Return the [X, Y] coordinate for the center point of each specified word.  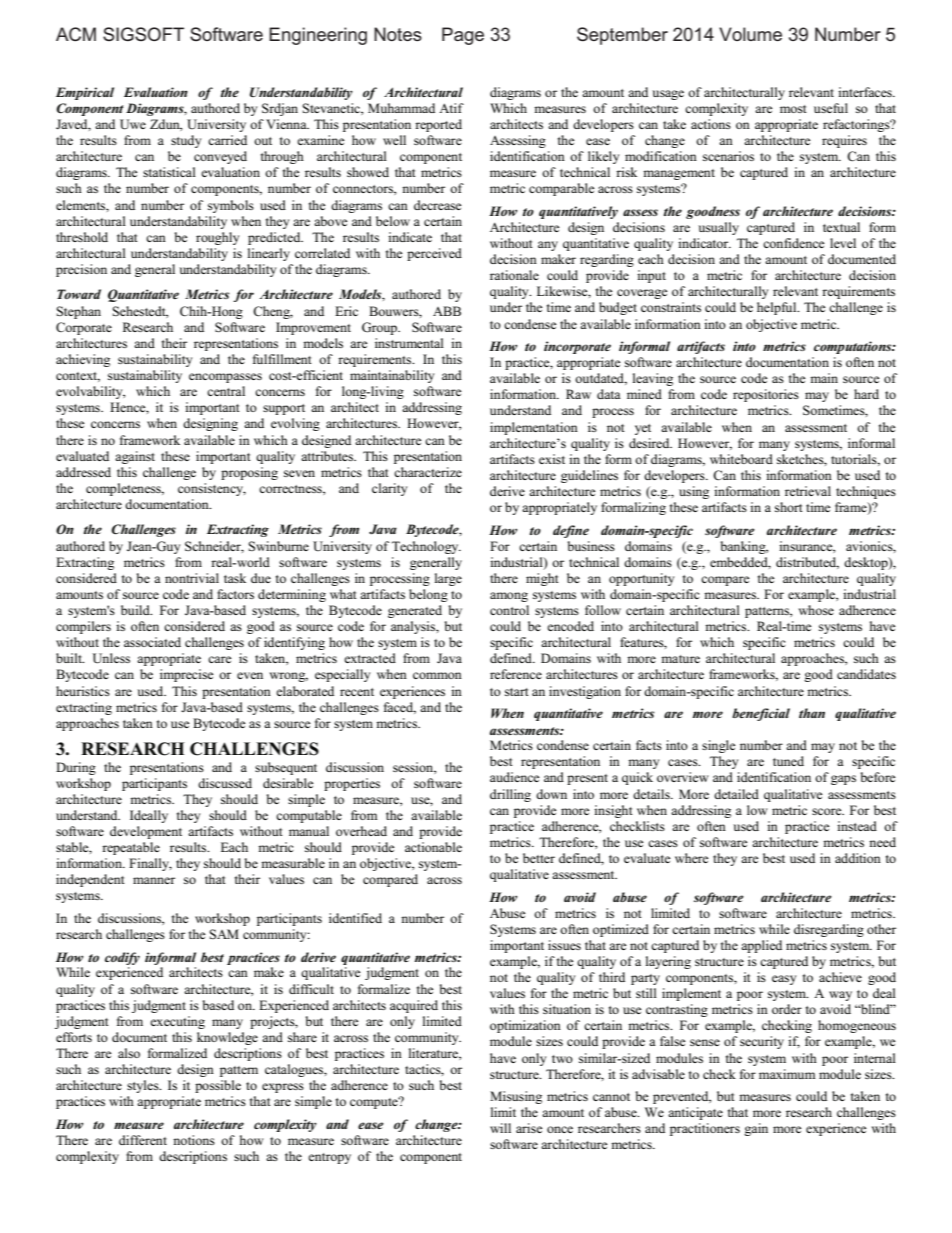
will [500, 1128]
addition [858, 858]
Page [463, 36]
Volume [750, 34]
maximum [787, 1074]
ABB [447, 311]
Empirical [85, 93]
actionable [433, 847]
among [509, 597]
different [143, 1140]
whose [816, 610]
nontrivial [192, 578]
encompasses [225, 378]
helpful [778, 308]
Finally [150, 864]
